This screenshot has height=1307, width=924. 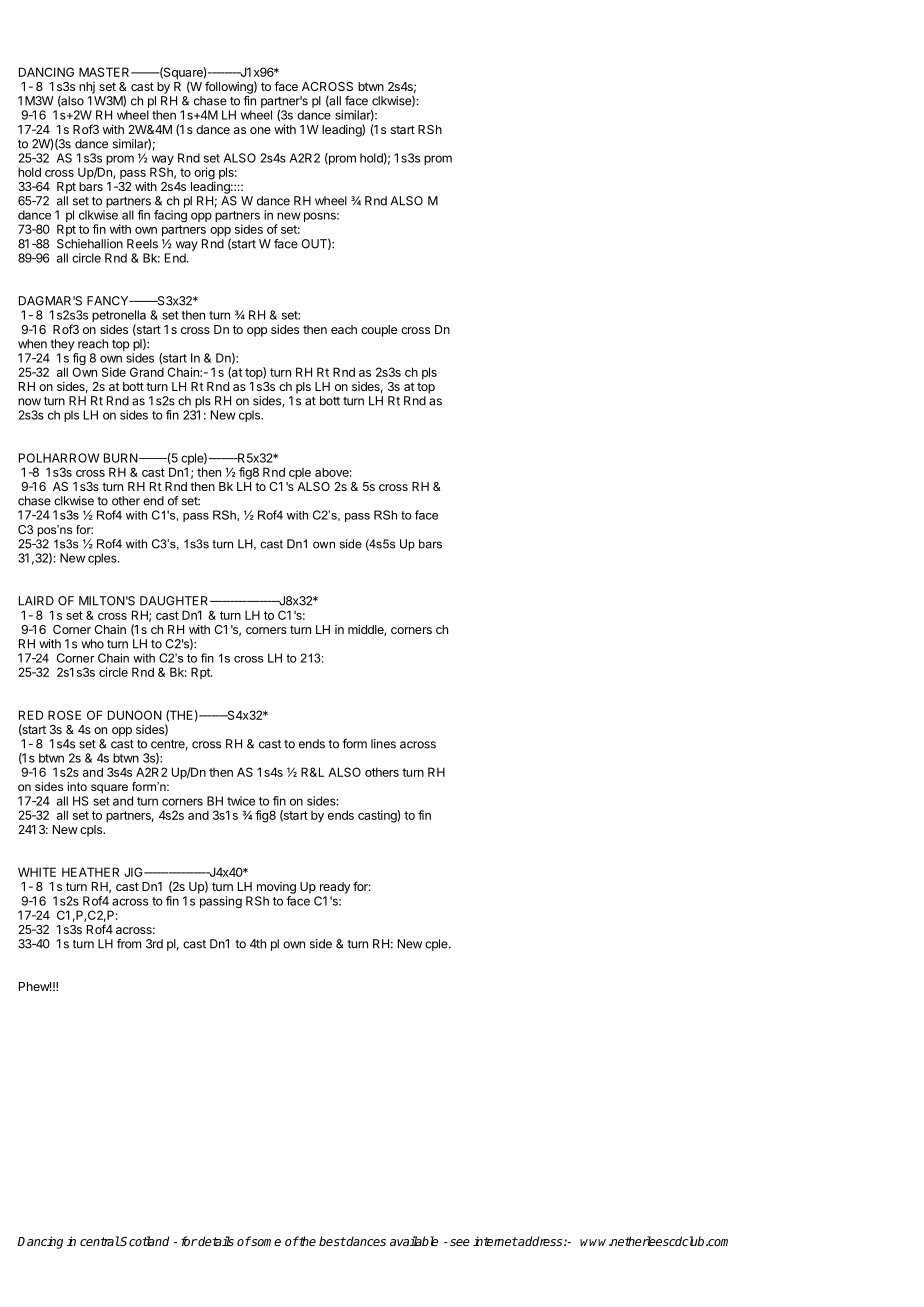 I want to click on lines, so click(x=383, y=744).
